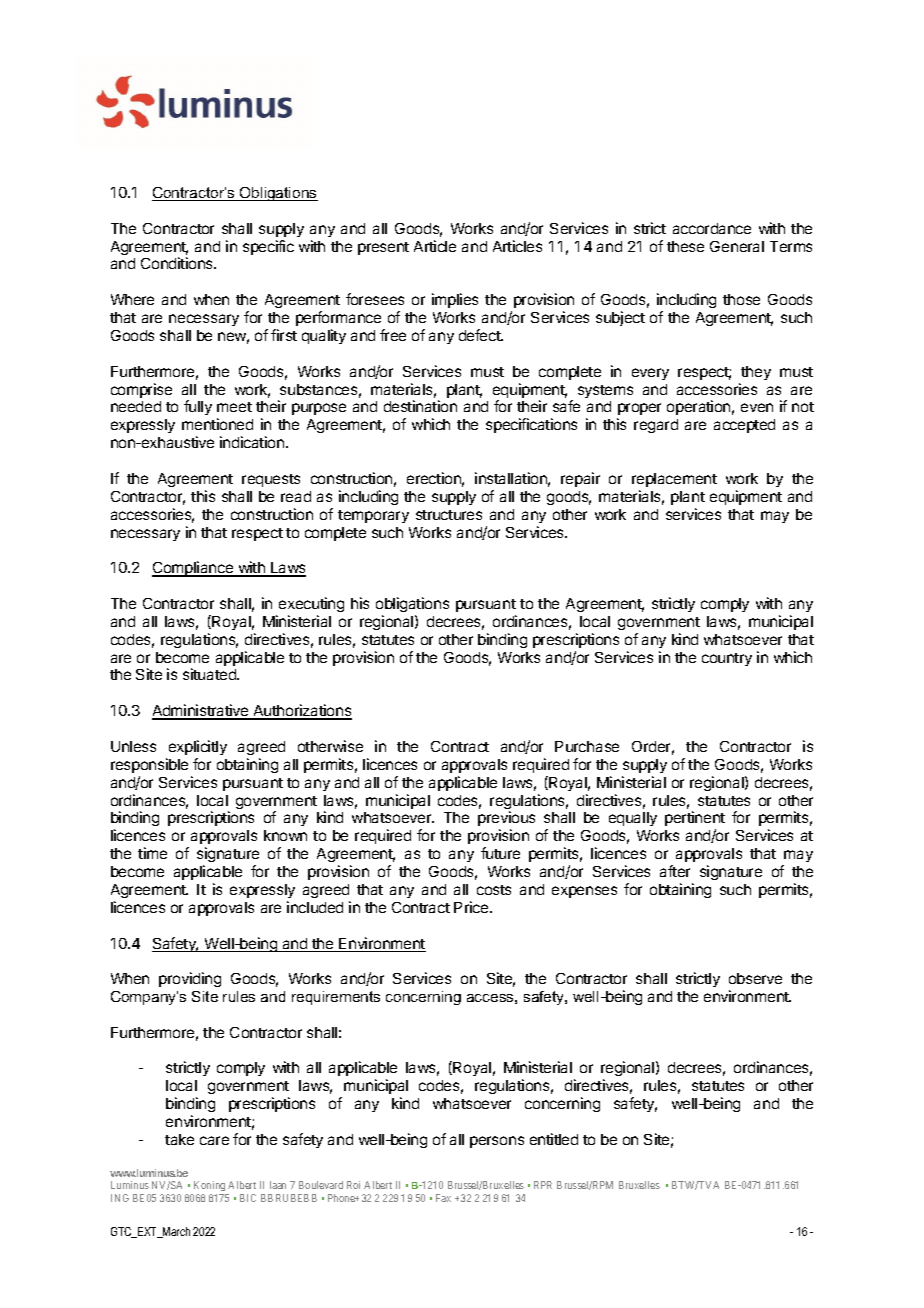  What do you see at coordinates (209, 1188) in the screenshot?
I see `Koning` at bounding box center [209, 1188].
